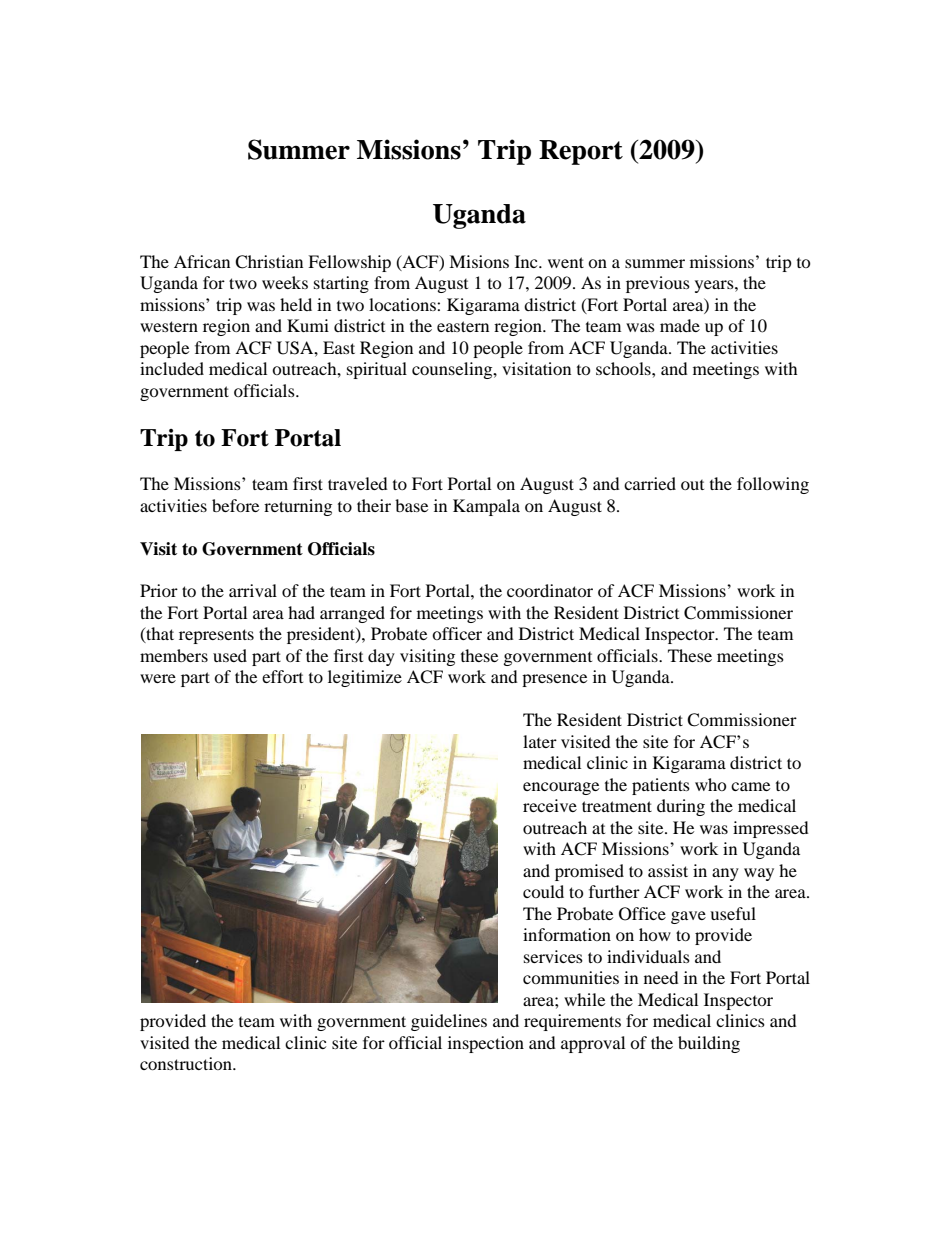 The width and height of the document is (952, 1233). What do you see at coordinates (658, 284) in the document?
I see `previous` at bounding box center [658, 284].
